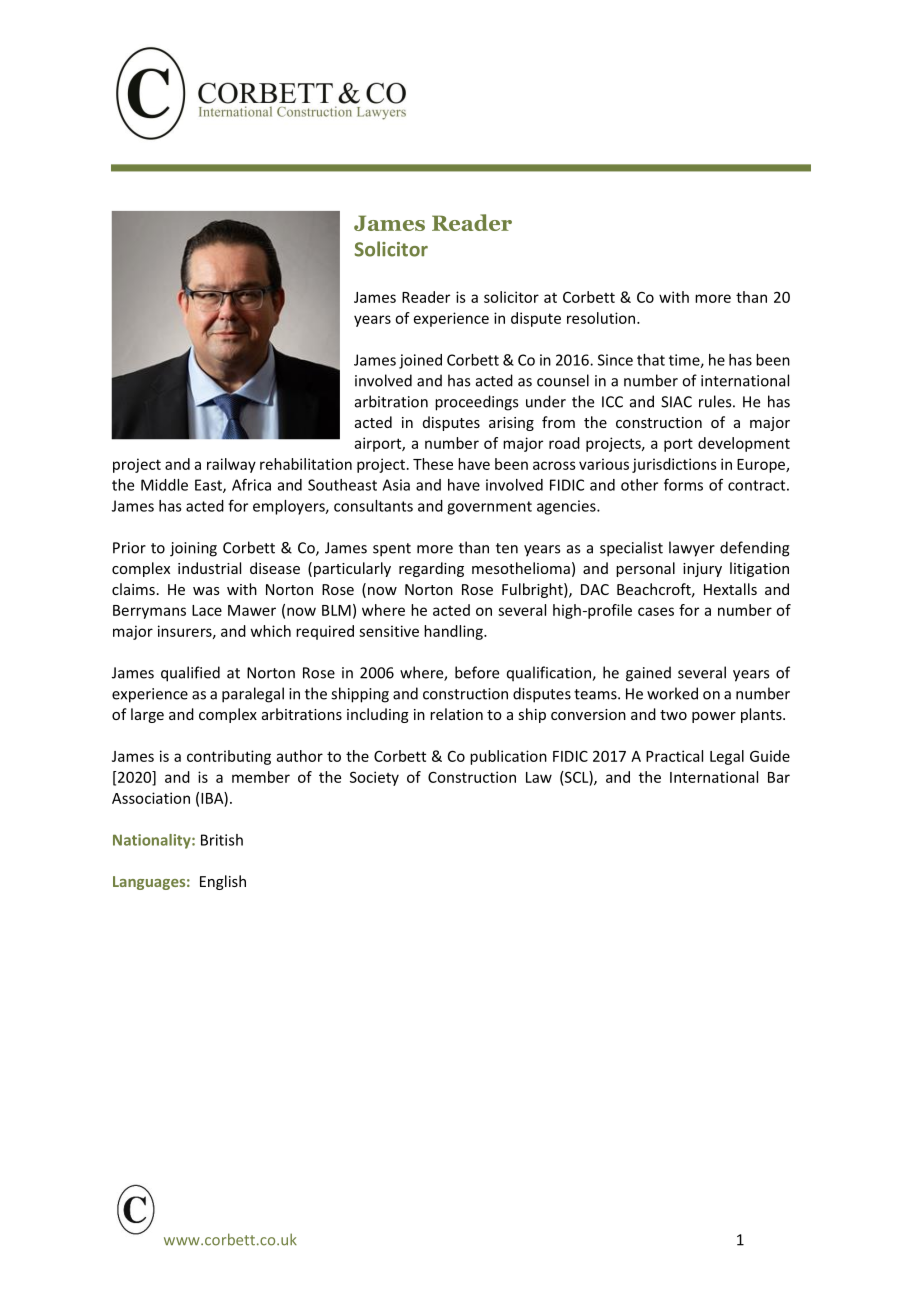  Describe the element at coordinates (454, 632) in the image. I see `handling` at that location.
